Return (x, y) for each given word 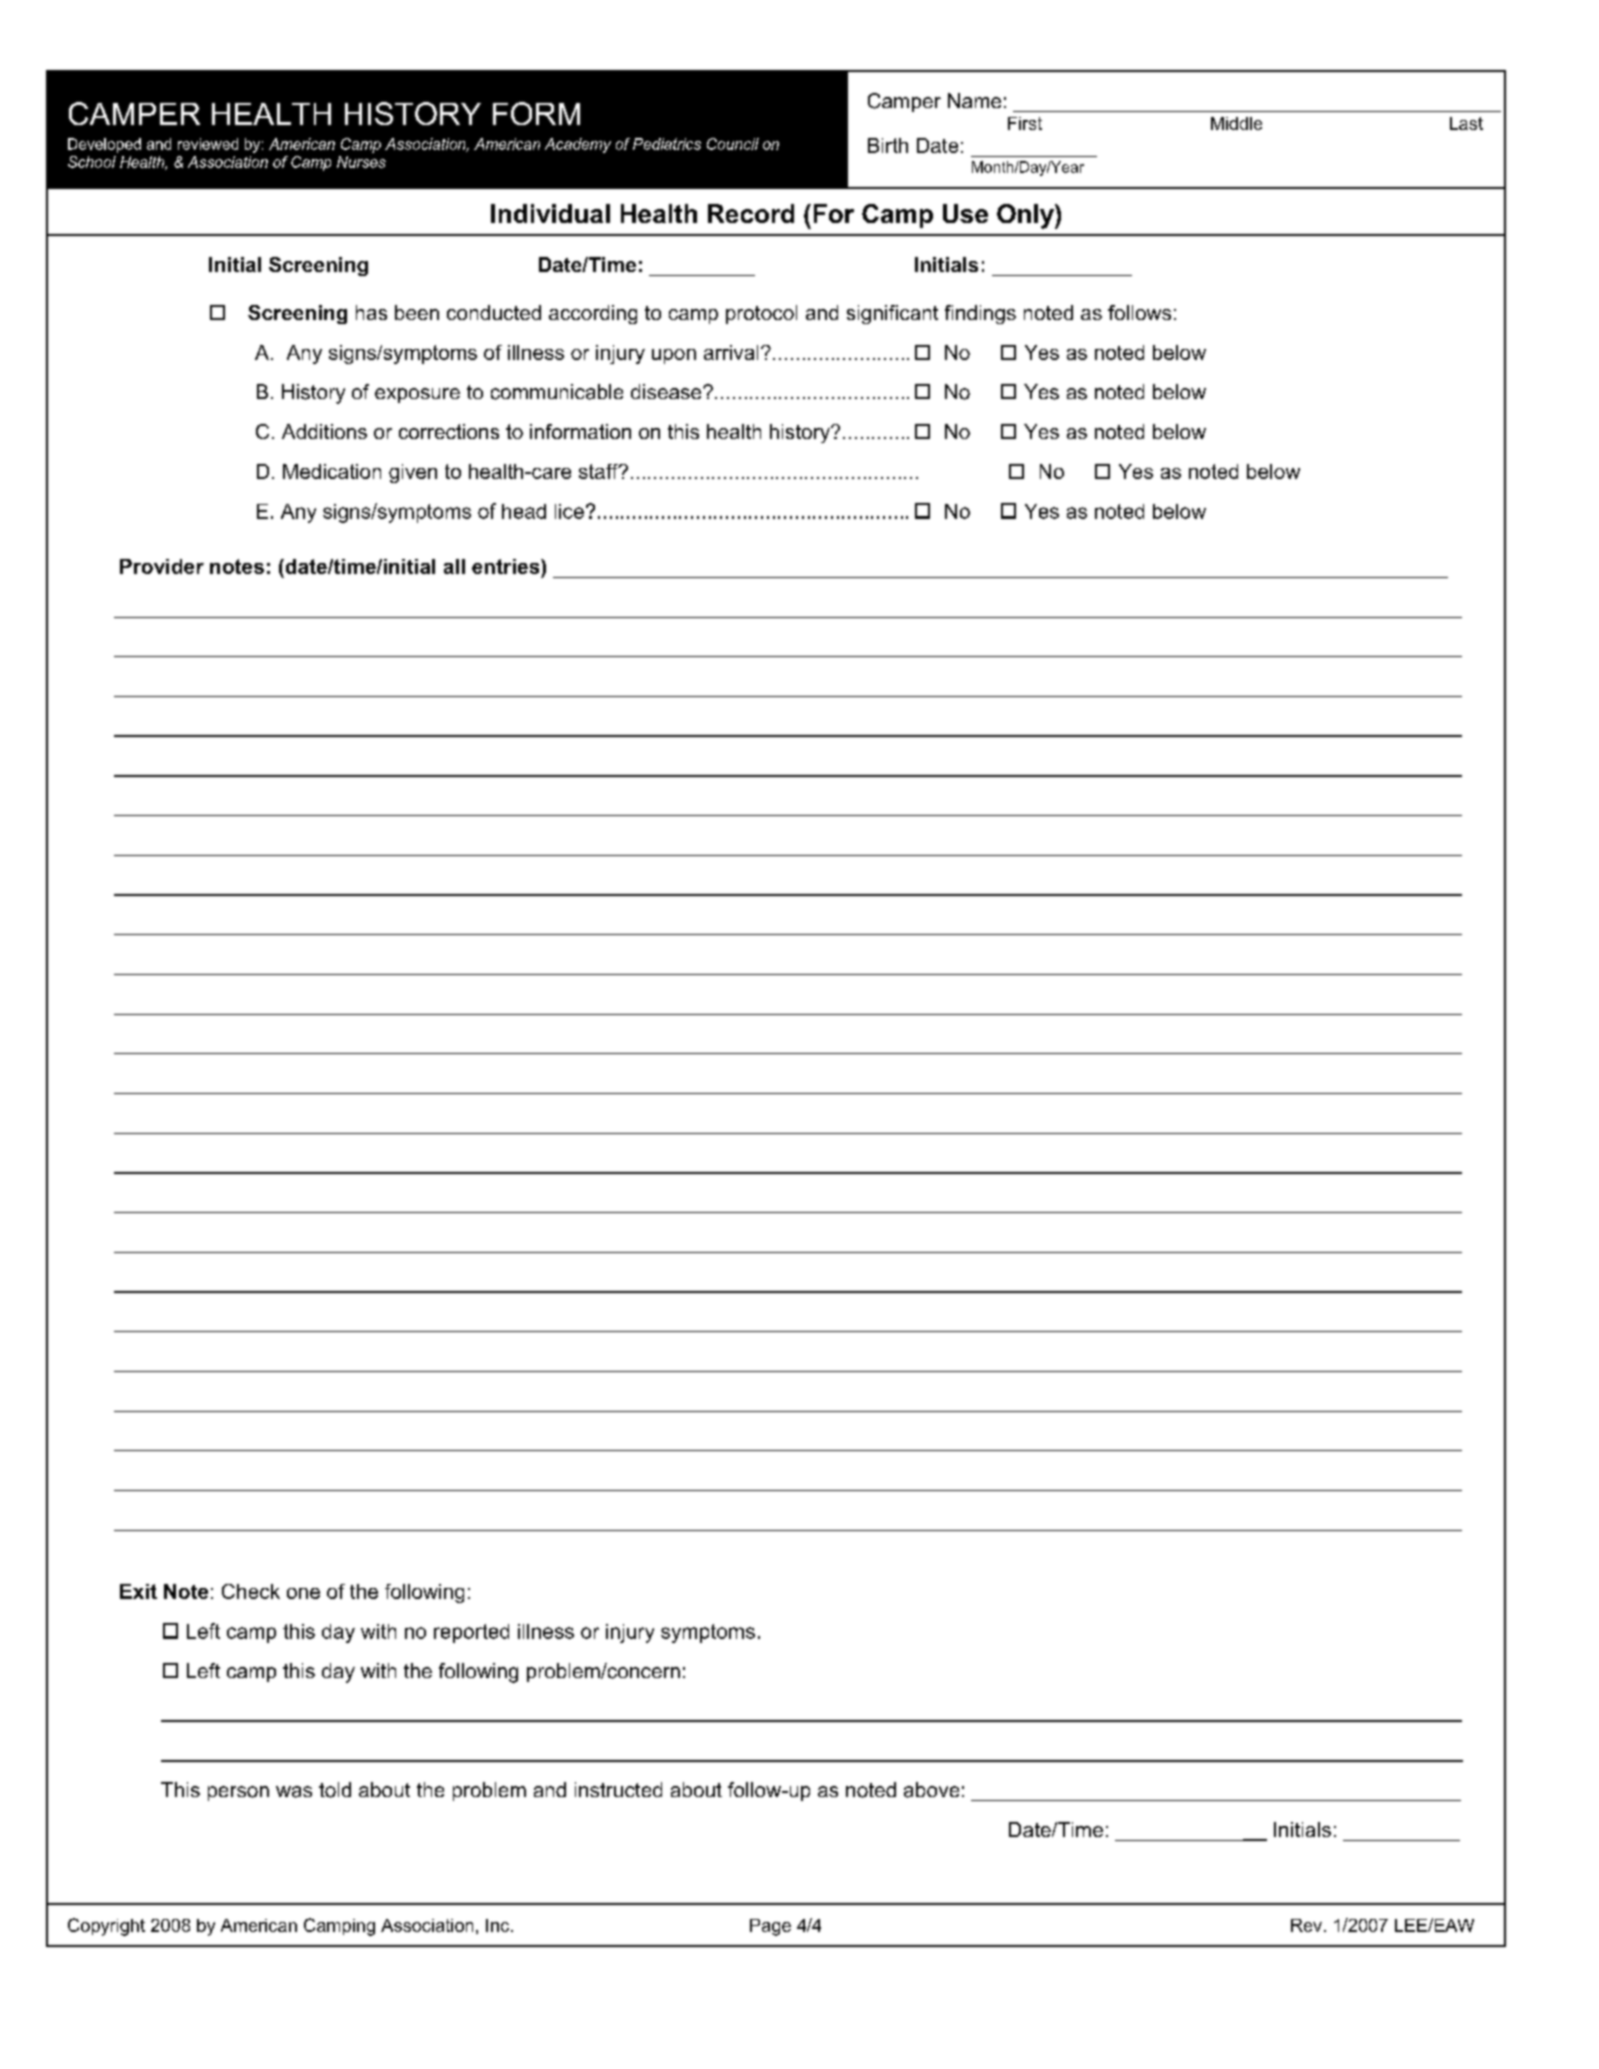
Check (251, 1591)
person (238, 1793)
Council (733, 144)
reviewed (208, 144)
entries (507, 566)
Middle (1236, 123)
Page (770, 1927)
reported (471, 1633)
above (931, 1790)
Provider (162, 566)
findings (980, 314)
